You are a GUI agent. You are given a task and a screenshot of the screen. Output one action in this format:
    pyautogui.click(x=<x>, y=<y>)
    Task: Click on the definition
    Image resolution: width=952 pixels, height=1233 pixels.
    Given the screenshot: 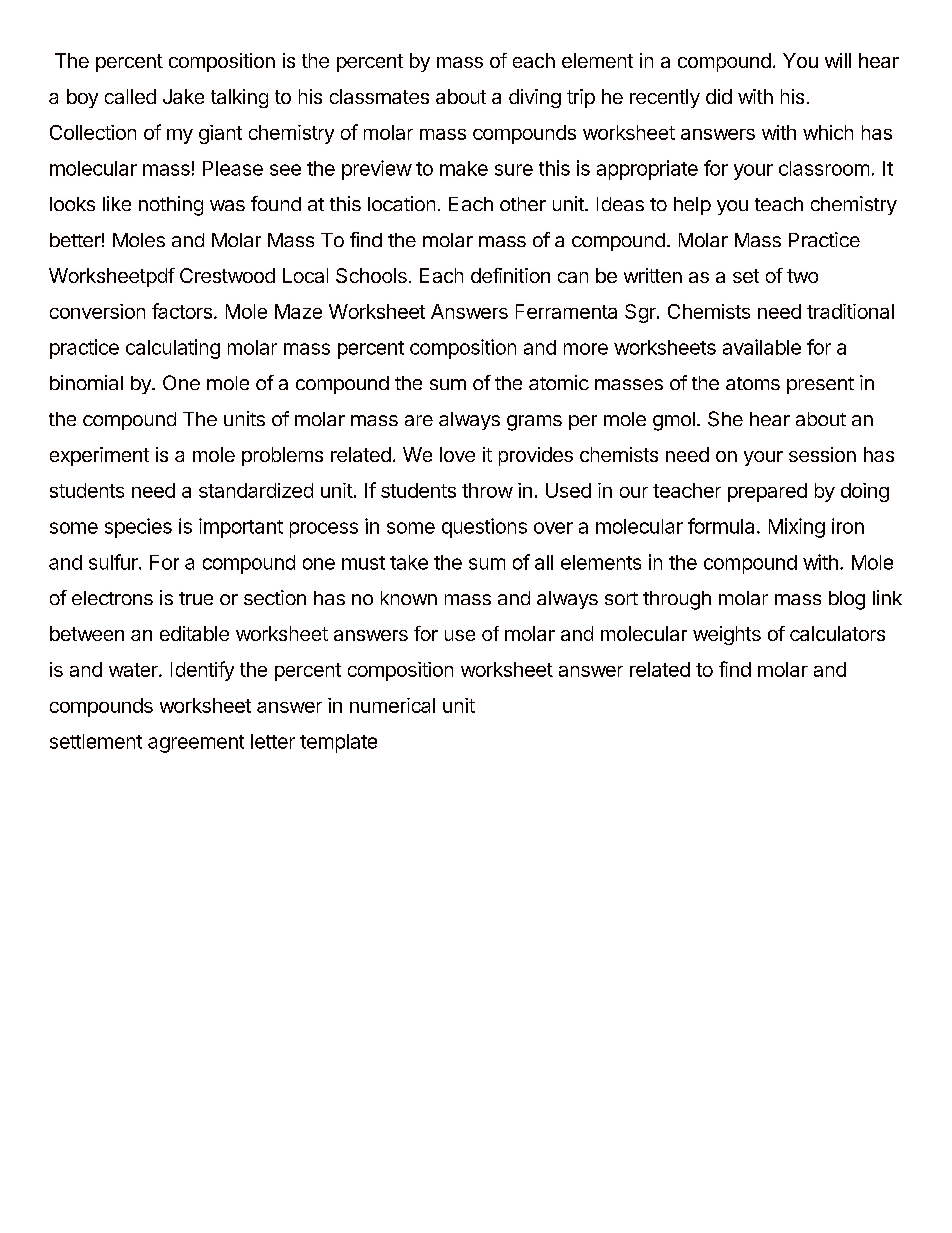 What is the action you would take?
    pyautogui.click(x=510, y=275)
